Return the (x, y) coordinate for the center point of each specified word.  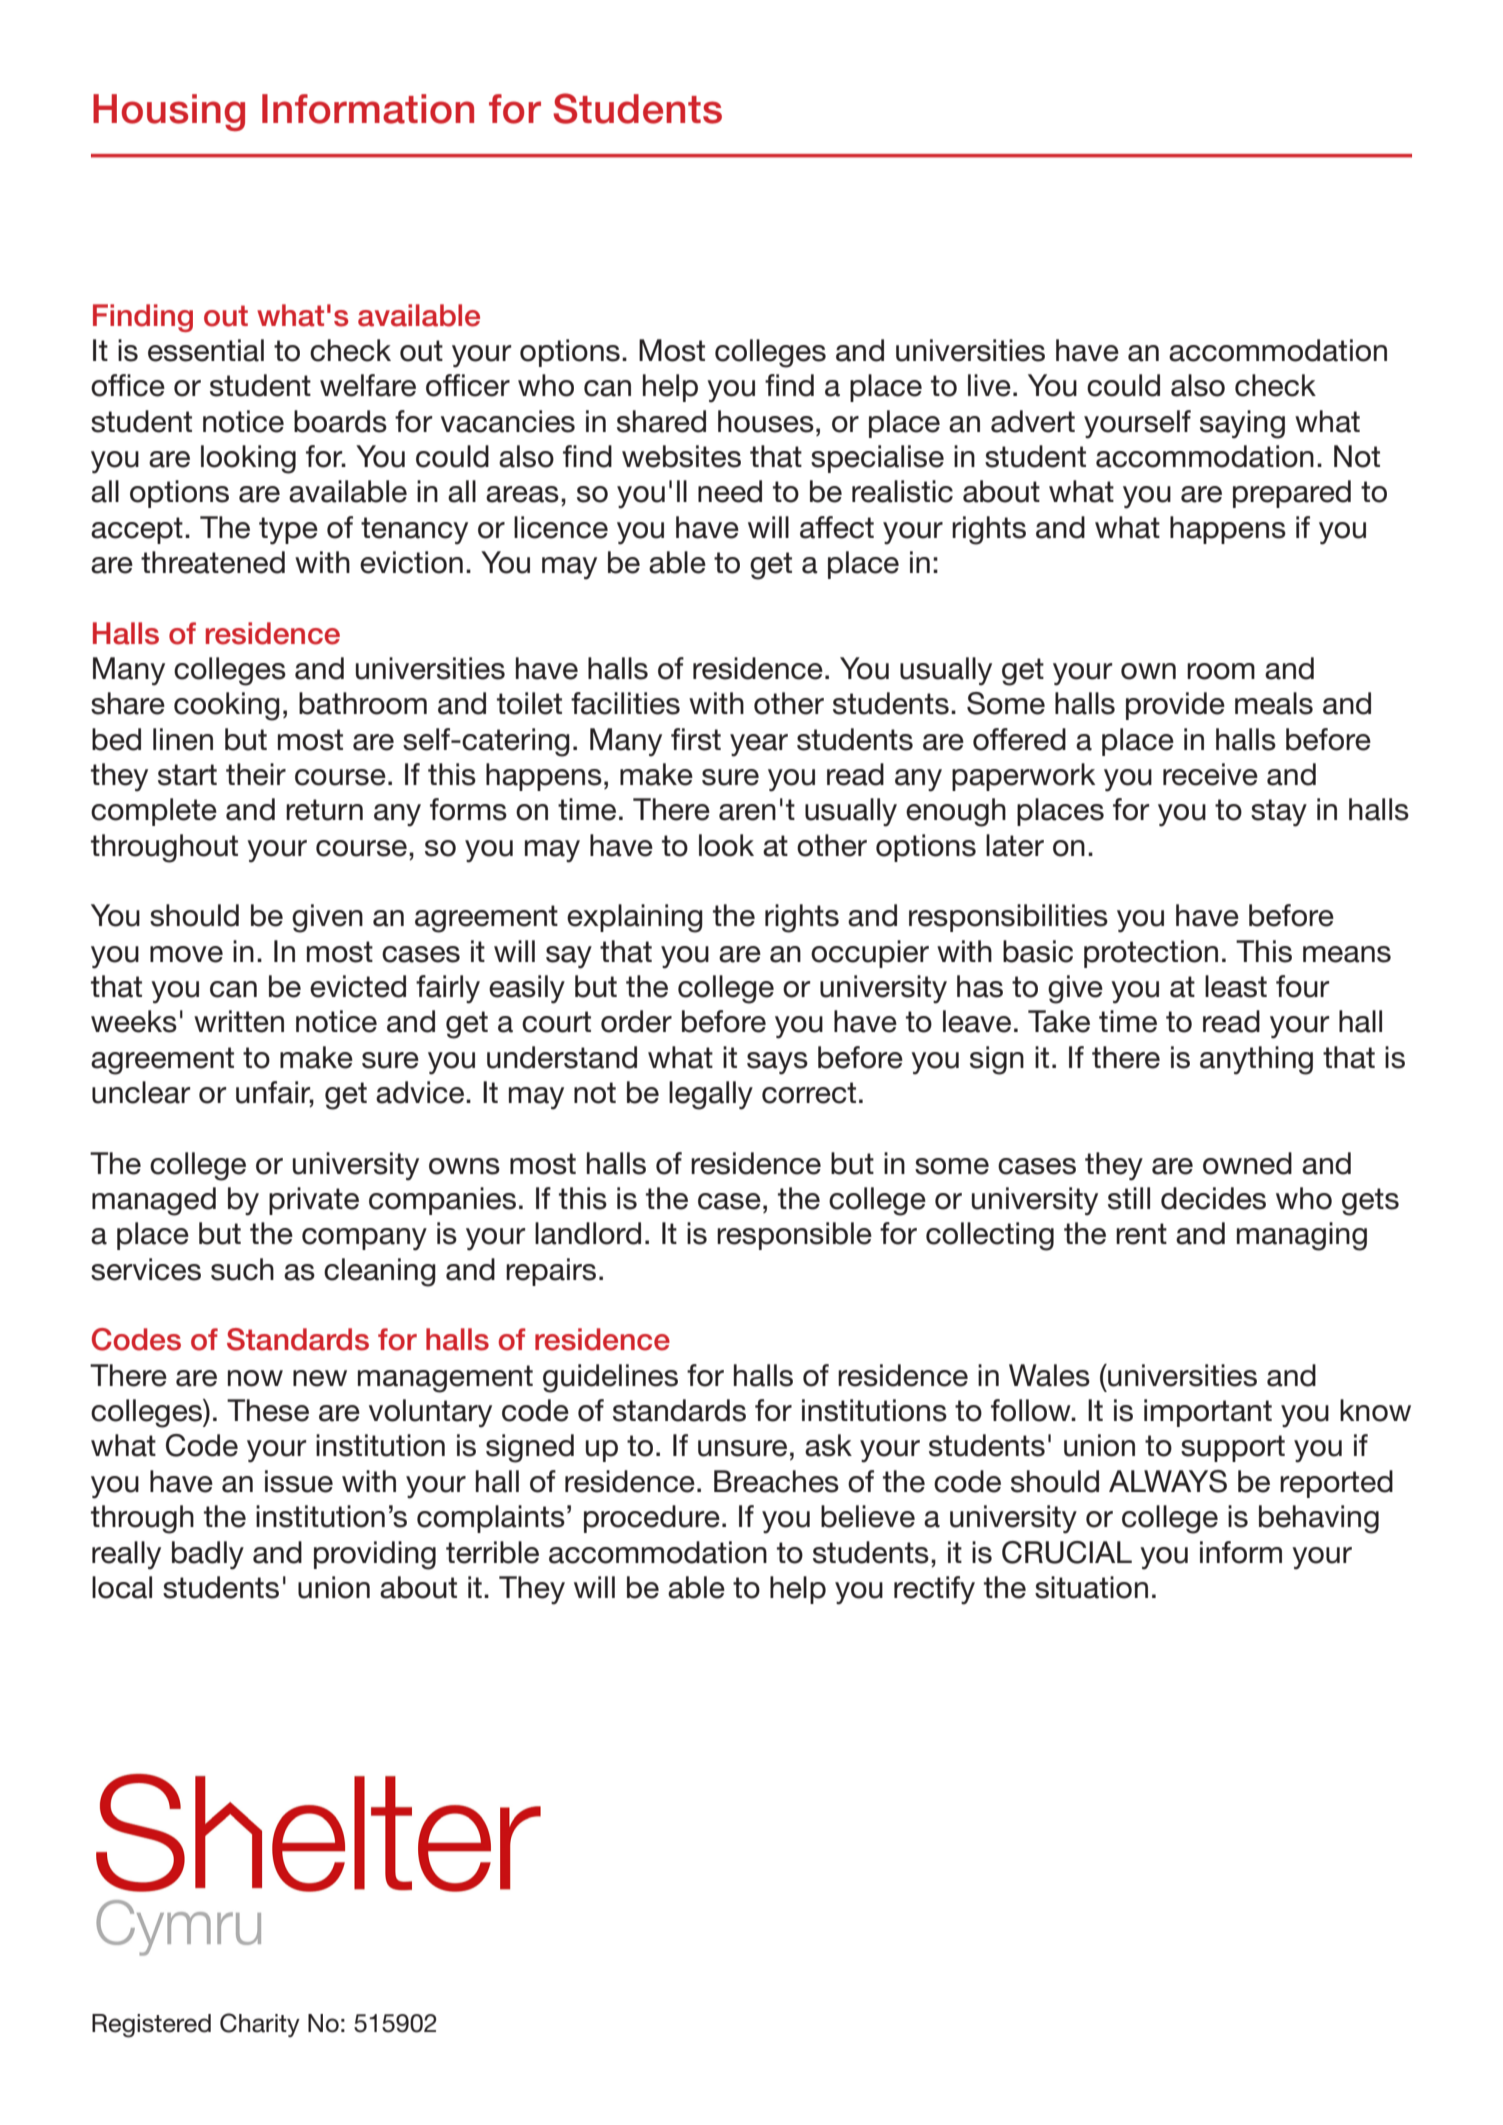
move (186, 954)
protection (1151, 954)
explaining (635, 918)
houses (766, 421)
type (288, 531)
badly (208, 1555)
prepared (1292, 494)
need (730, 491)
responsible (794, 1236)
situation (1091, 1587)
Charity (260, 2025)
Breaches (776, 1481)
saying (1242, 424)
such (242, 1269)
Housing (169, 112)
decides (1213, 1198)
